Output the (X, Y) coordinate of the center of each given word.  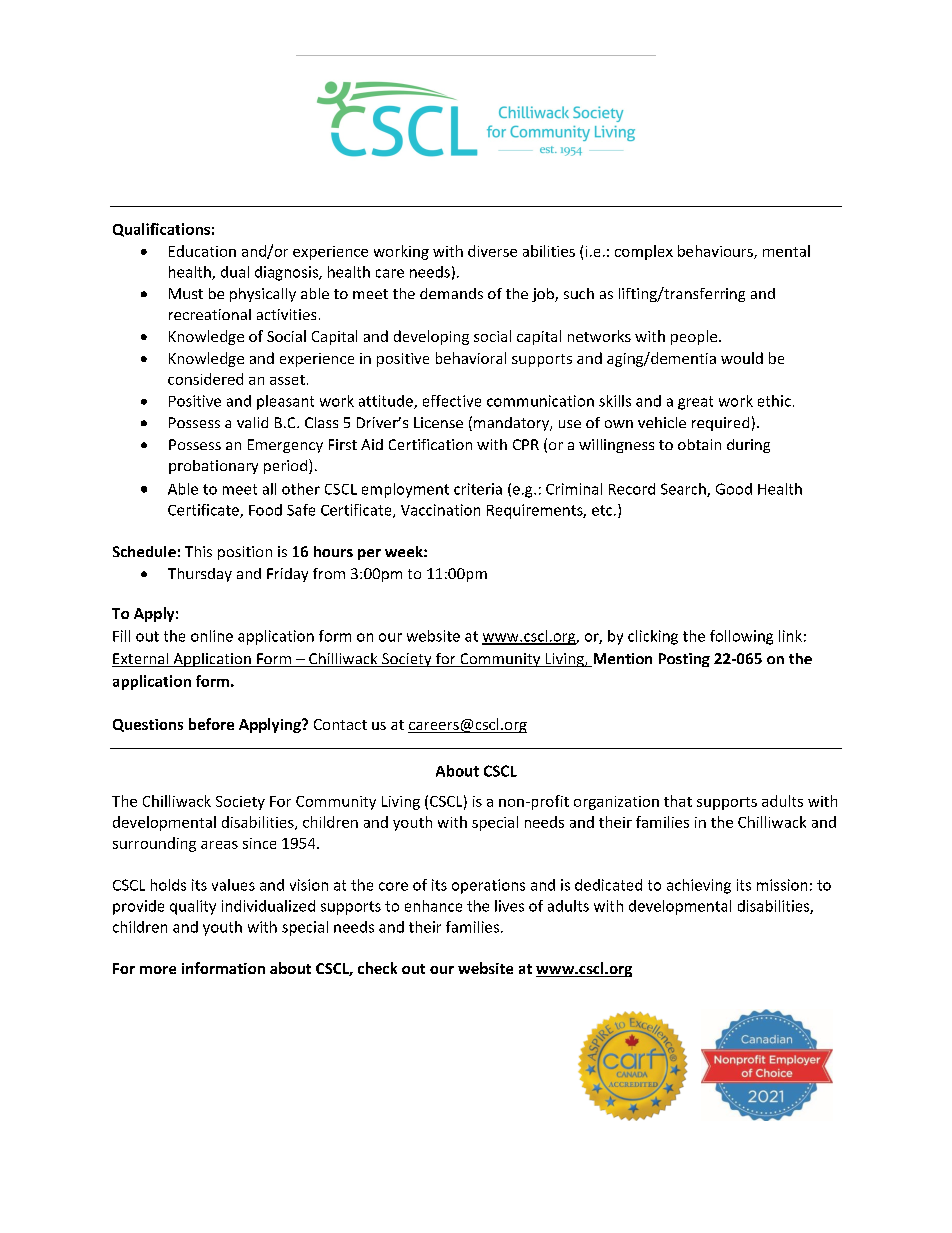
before (211, 724)
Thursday (200, 575)
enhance (433, 906)
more (158, 970)
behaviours (716, 252)
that (678, 801)
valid (252, 422)
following (741, 637)
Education (202, 251)
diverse (492, 251)
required (720, 424)
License (438, 422)
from (329, 573)
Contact (340, 724)
